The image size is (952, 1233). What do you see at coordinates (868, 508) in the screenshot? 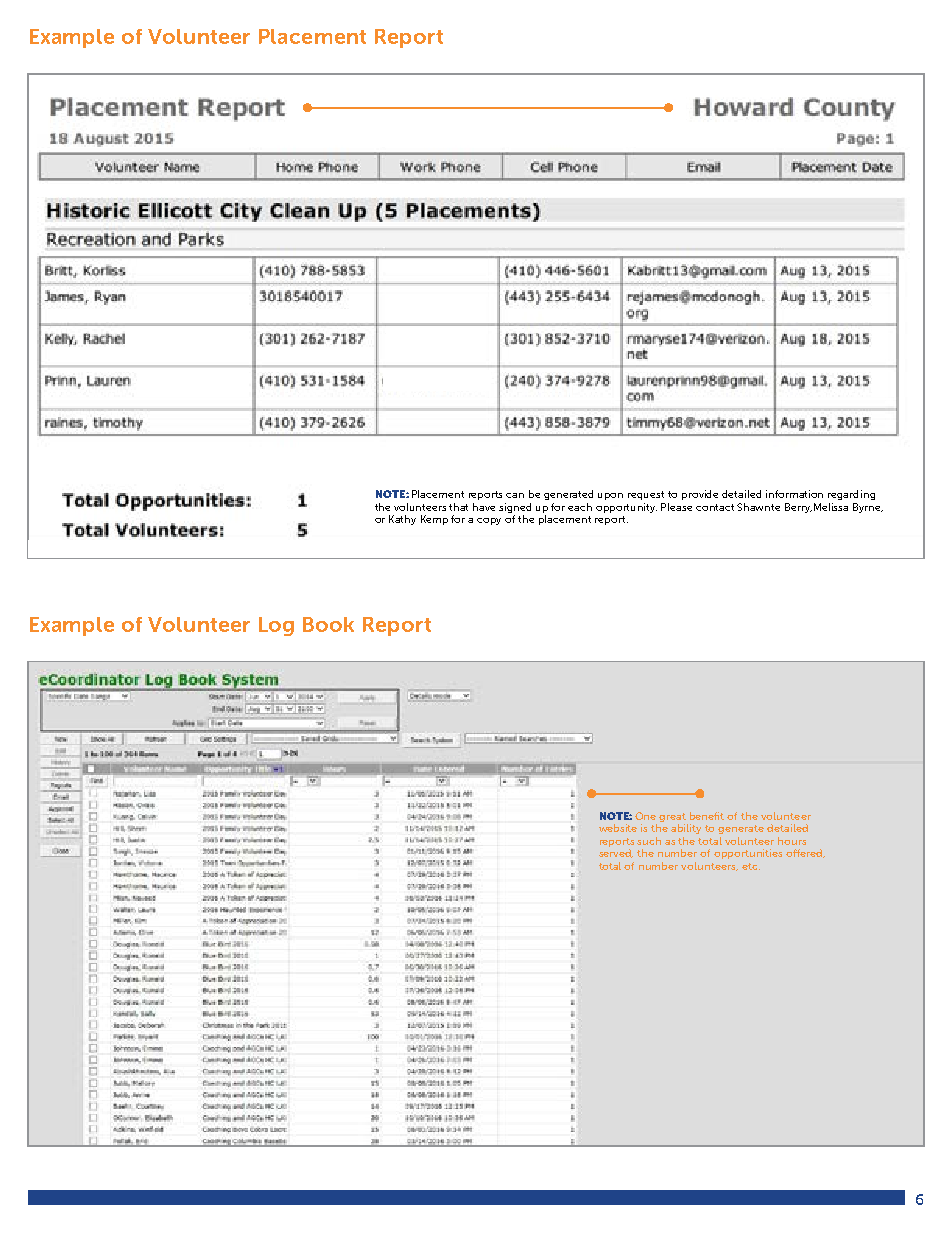
I see `Byrne` at bounding box center [868, 508].
